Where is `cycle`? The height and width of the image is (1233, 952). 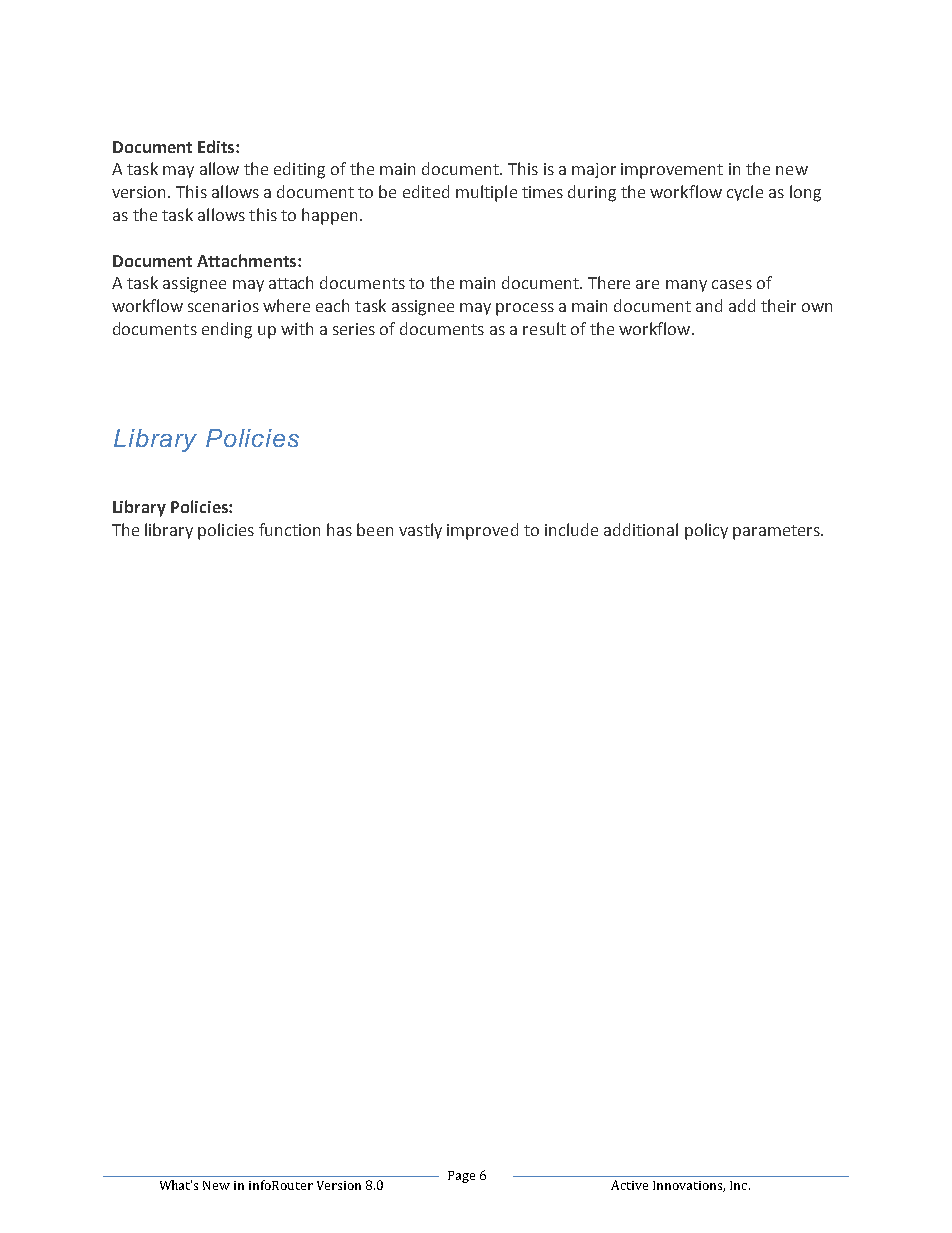
cycle is located at coordinates (745, 193).
